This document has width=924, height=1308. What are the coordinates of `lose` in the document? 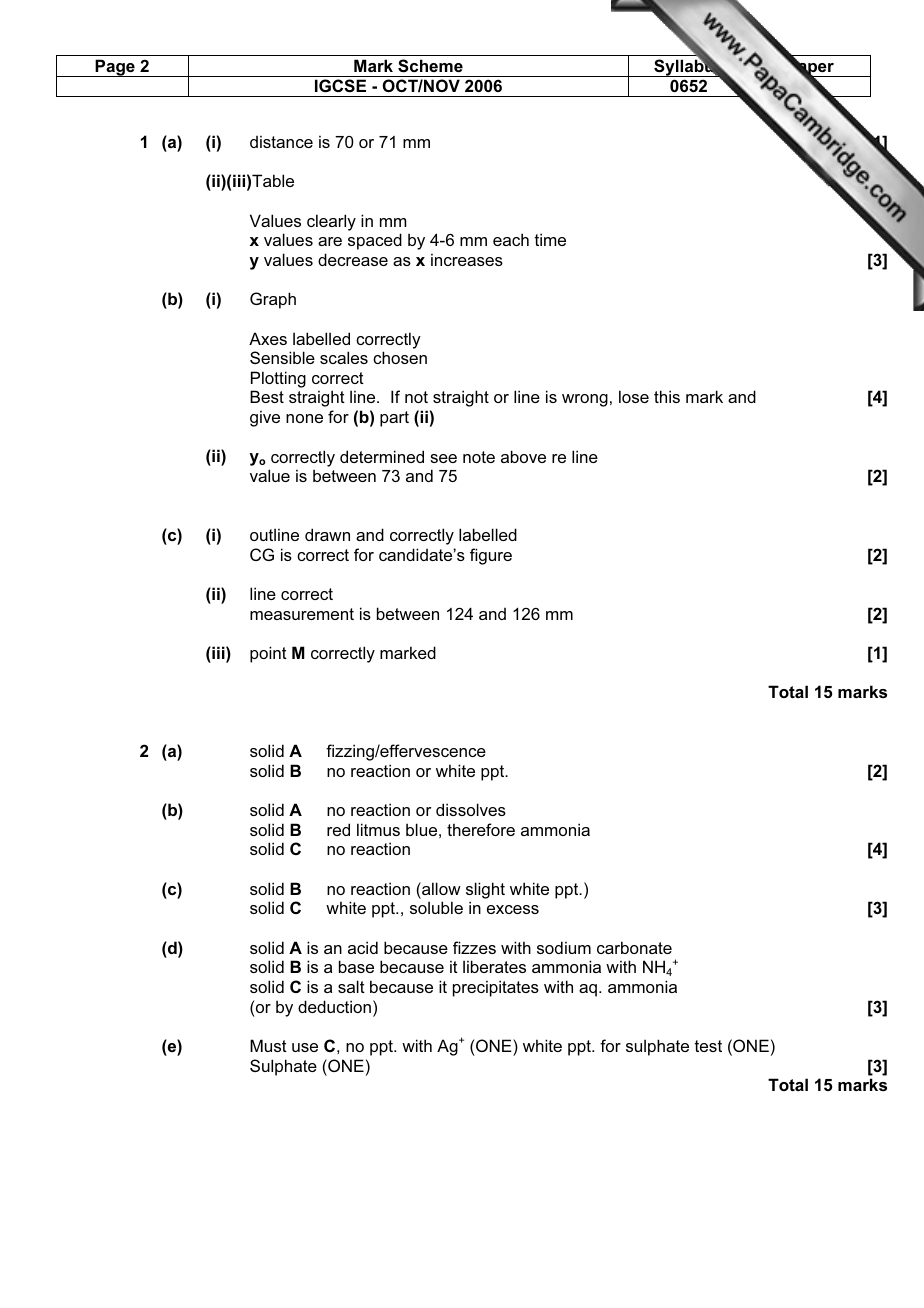 It's located at (634, 396).
